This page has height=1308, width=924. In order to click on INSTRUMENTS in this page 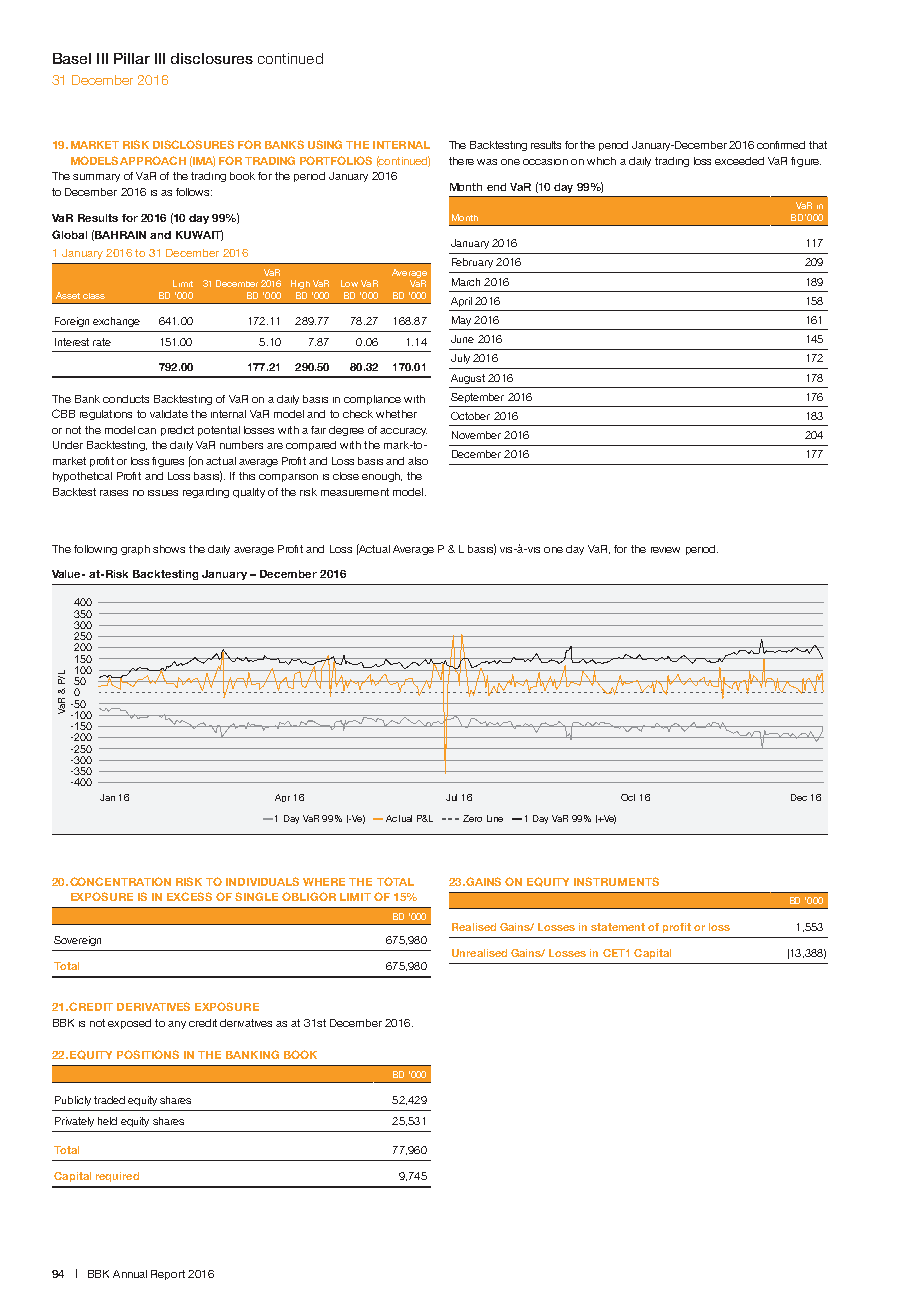, I will do `click(616, 881)`.
